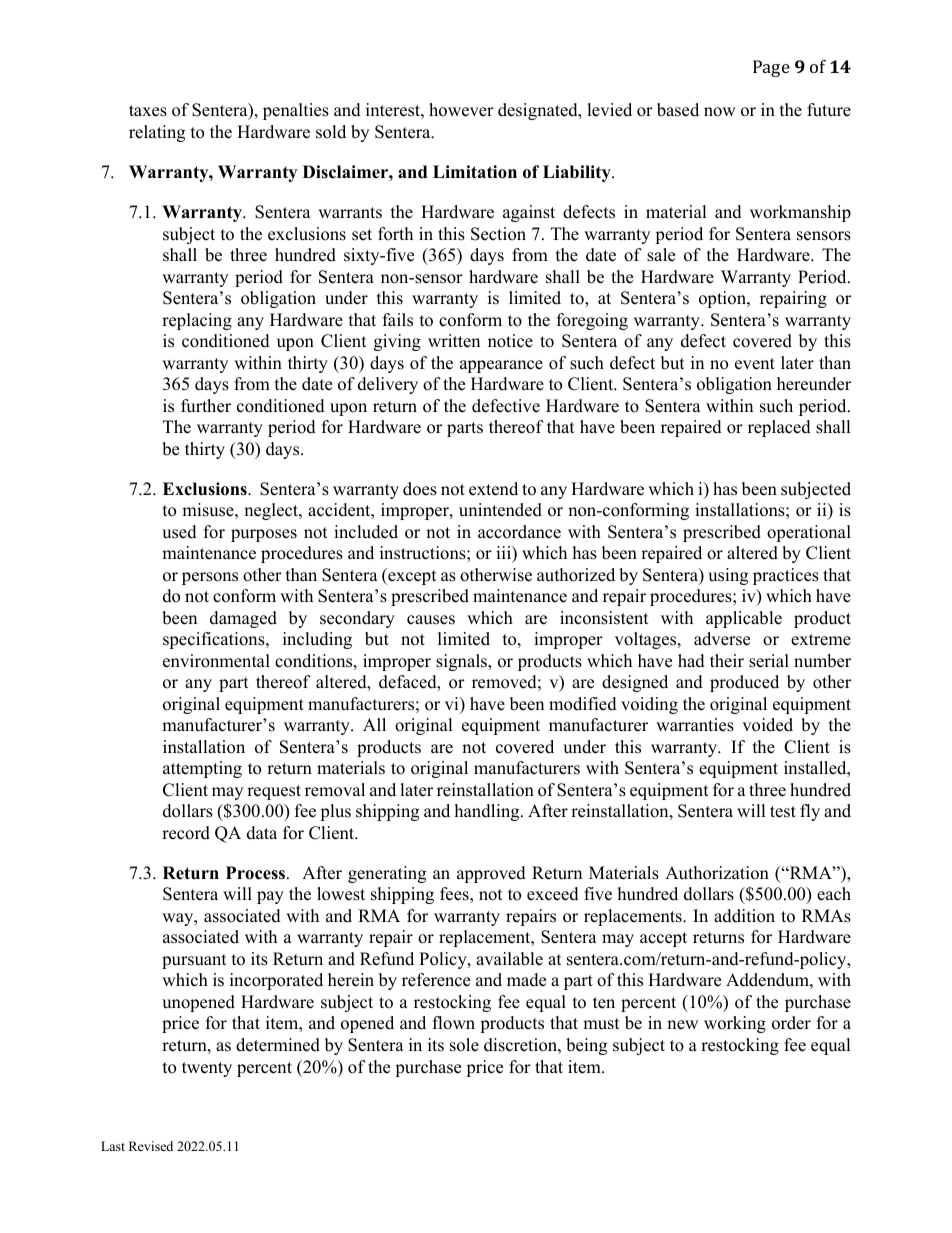  I want to click on option, so click(723, 299).
